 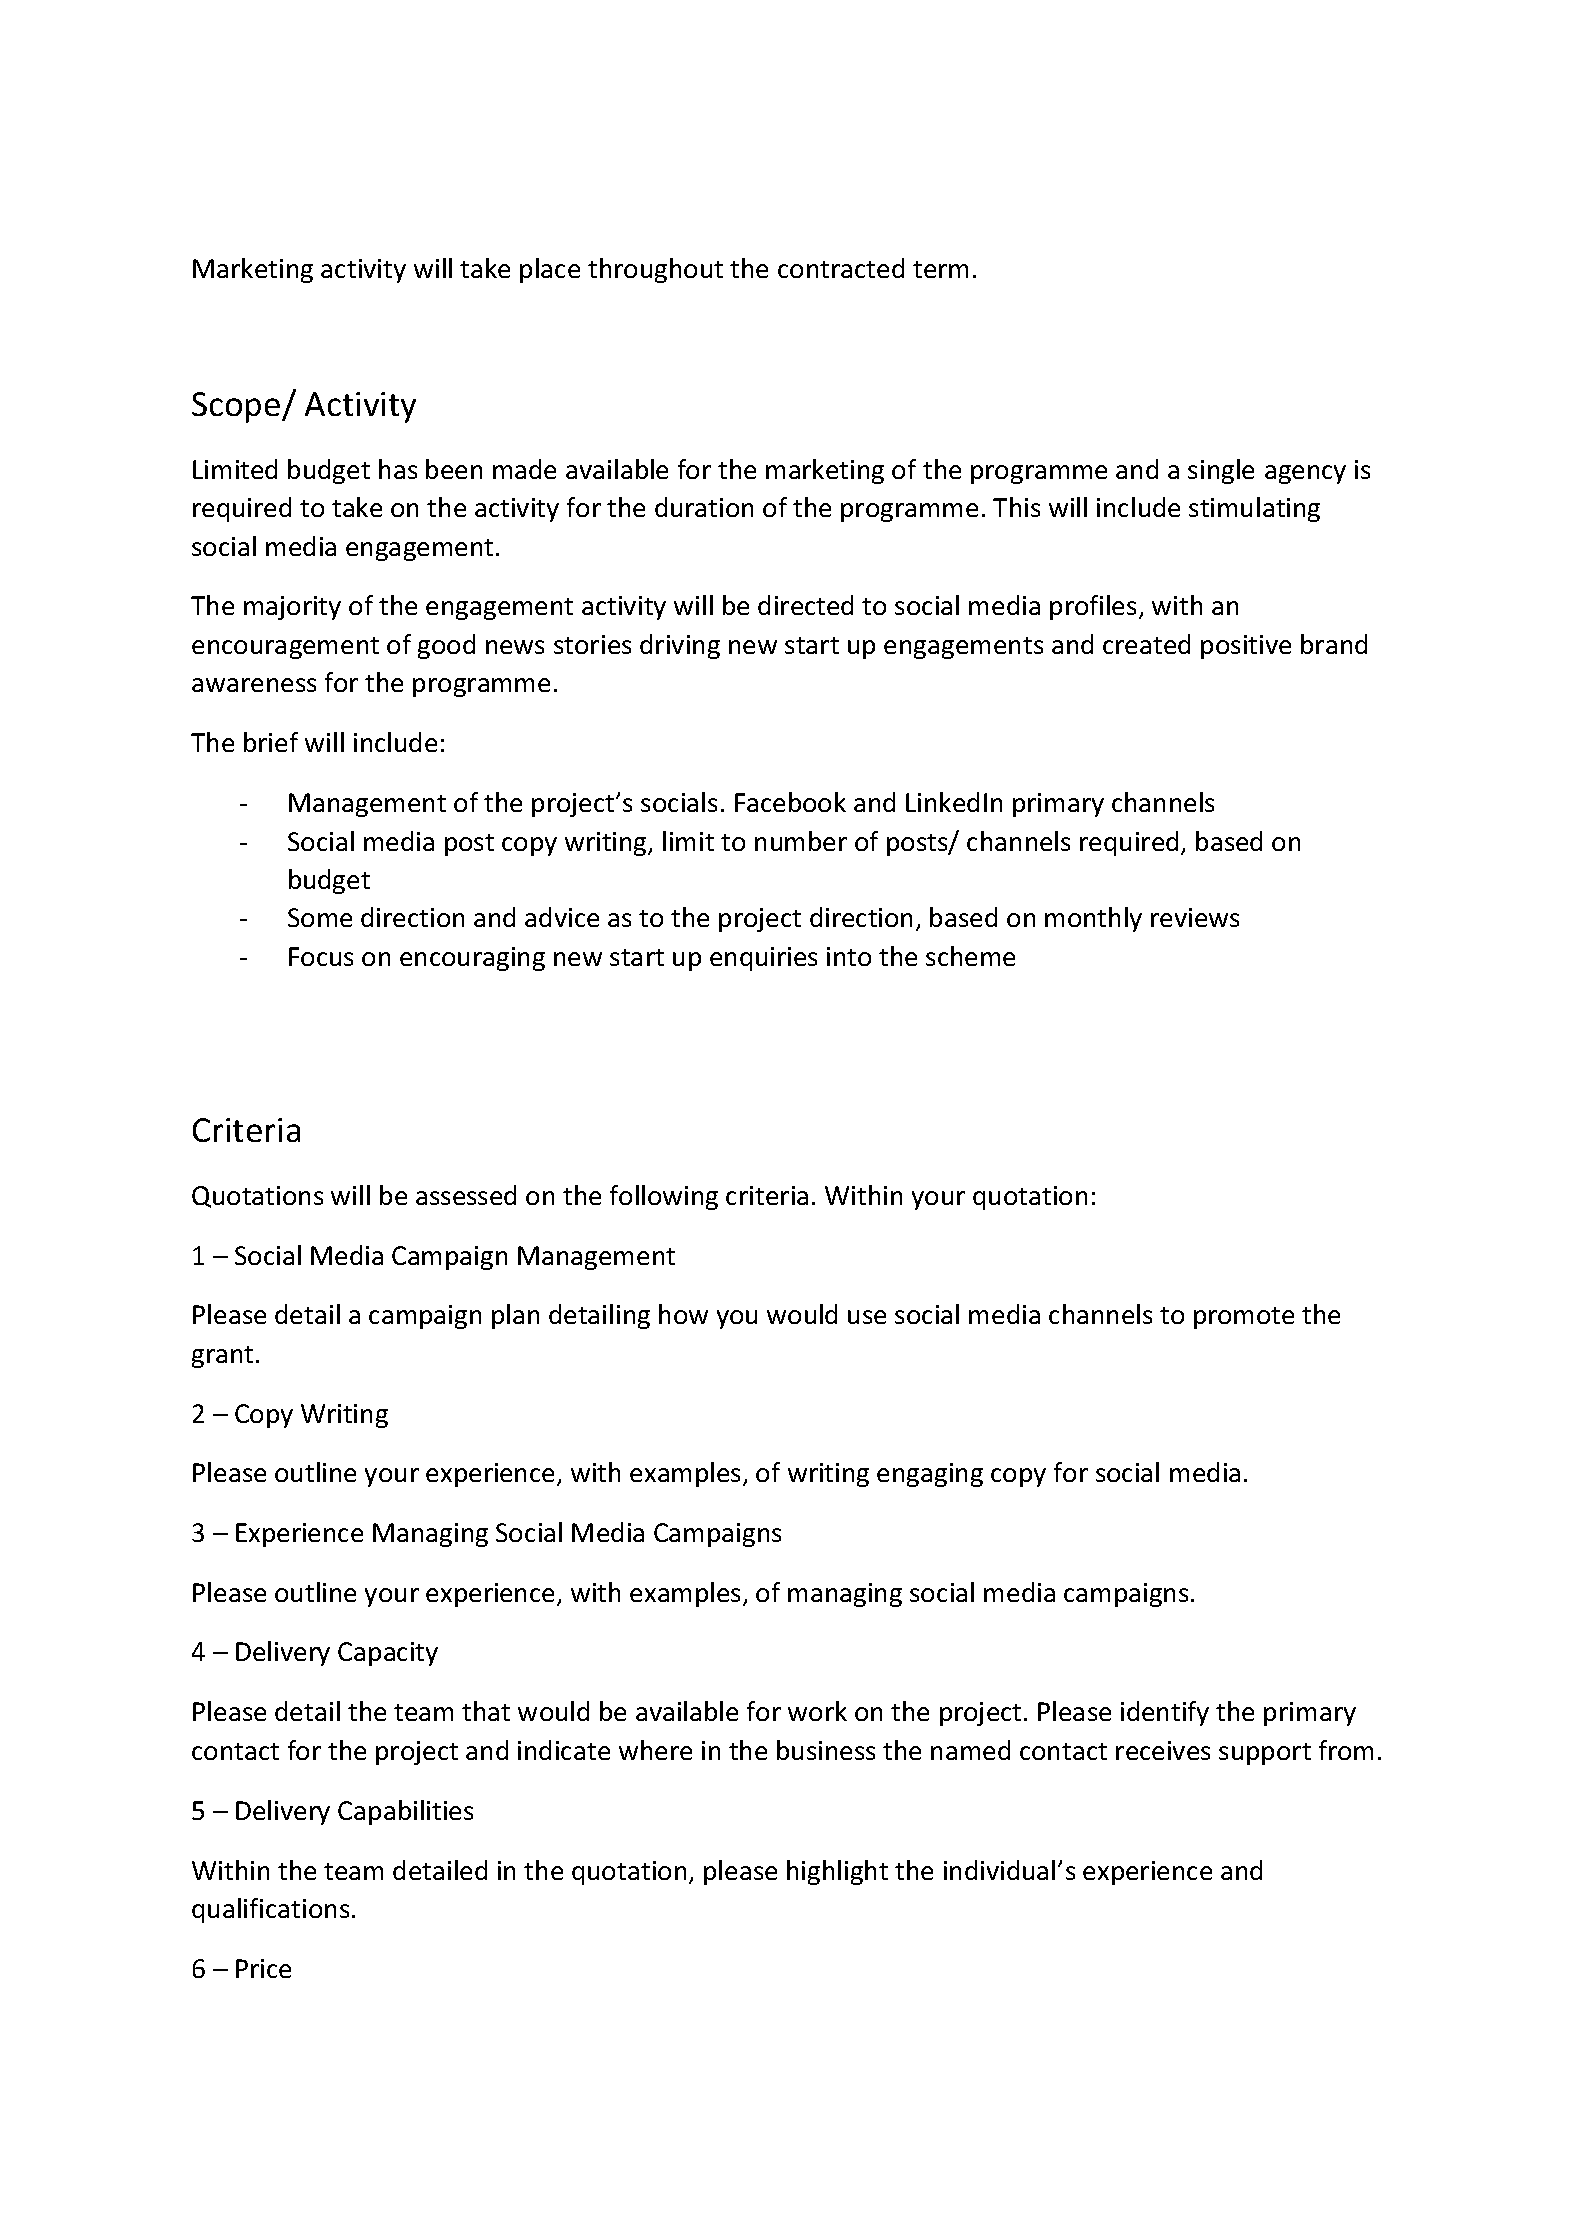 What do you see at coordinates (270, 1910) in the document?
I see `qualifications` at bounding box center [270, 1910].
